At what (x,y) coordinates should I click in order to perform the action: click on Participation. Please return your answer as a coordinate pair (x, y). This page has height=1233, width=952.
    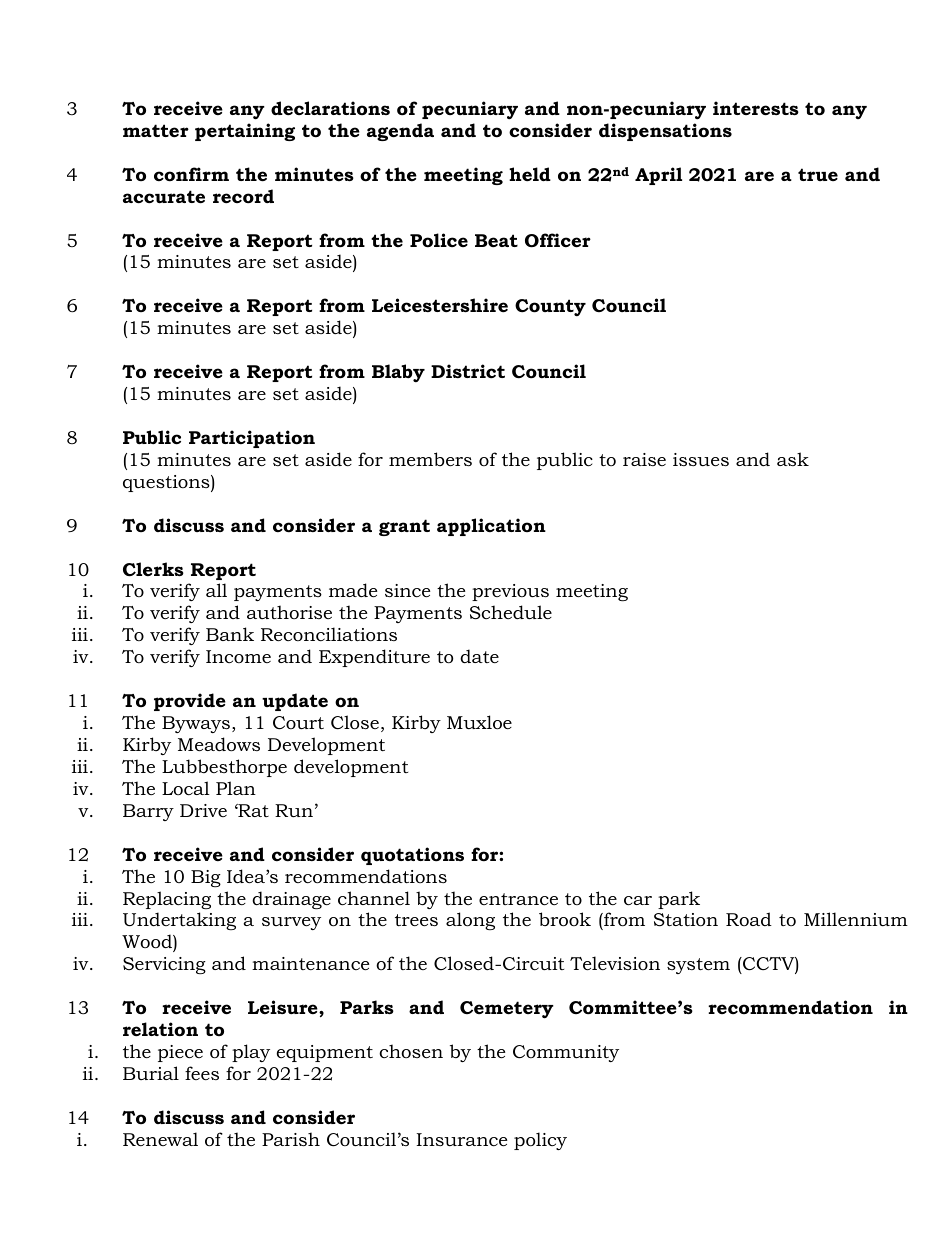
    Looking at the image, I should click on (252, 439).
